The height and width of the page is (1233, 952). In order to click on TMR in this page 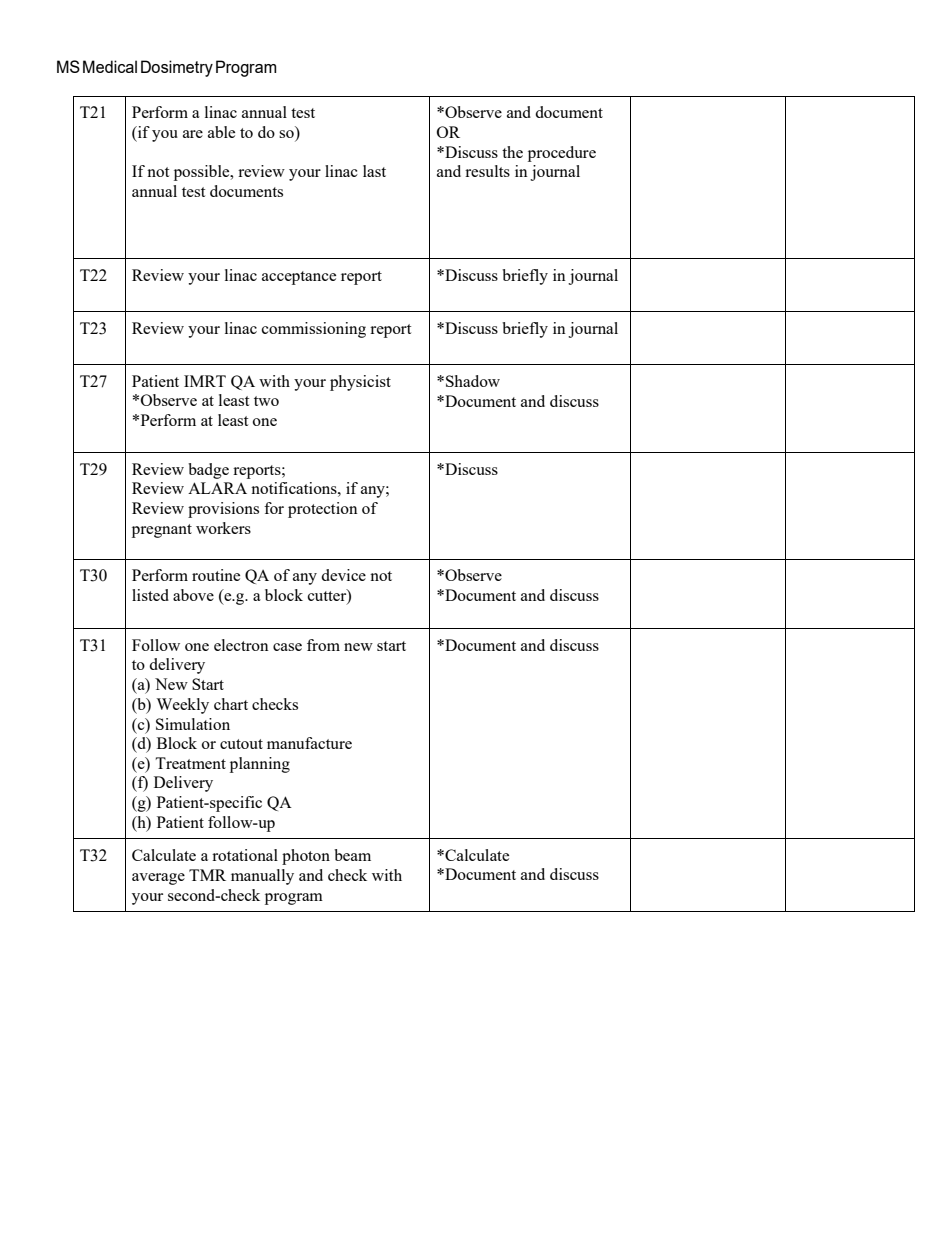, I will do `click(207, 875)`.
